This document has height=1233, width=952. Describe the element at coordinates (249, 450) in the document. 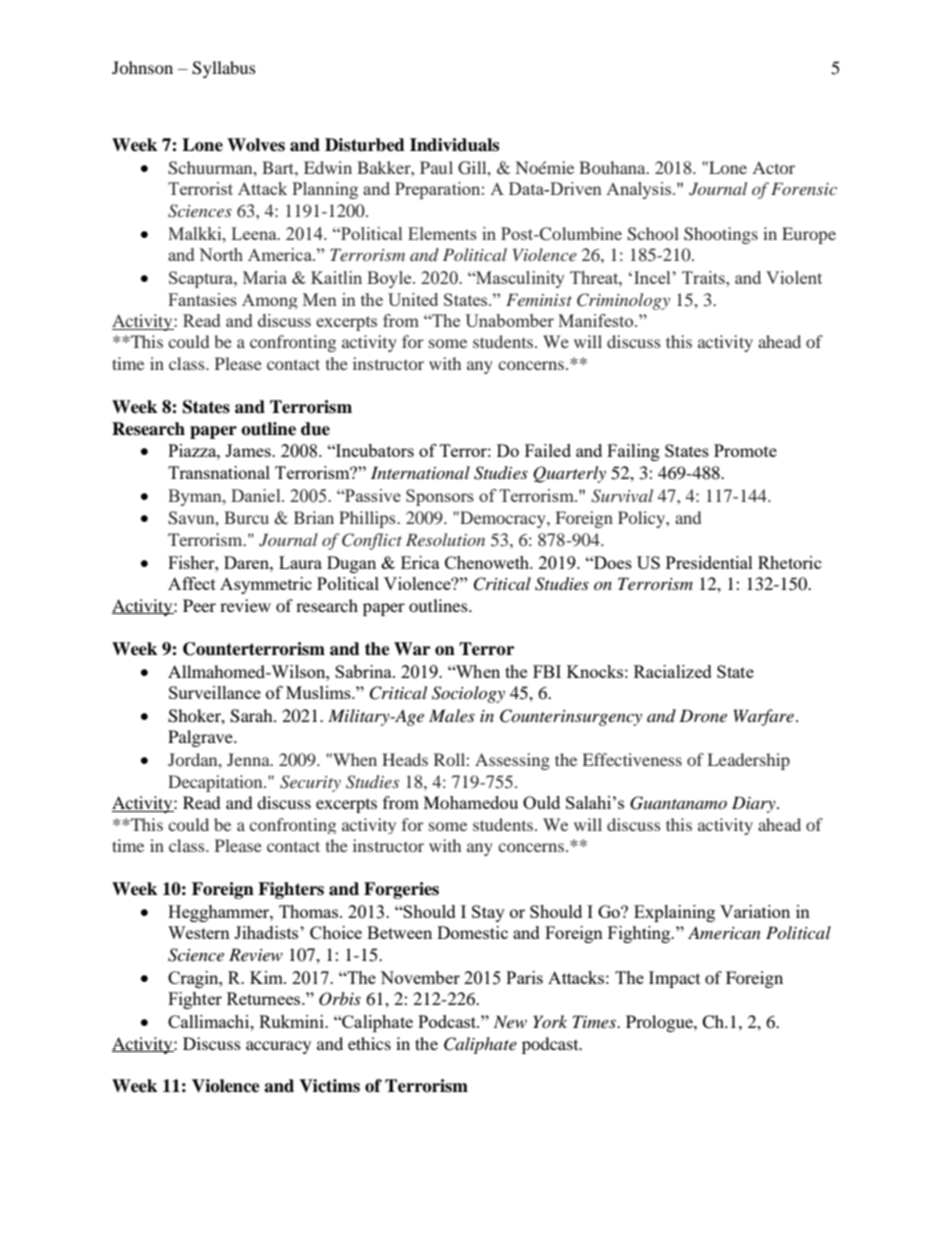

I see `James` at that location.
